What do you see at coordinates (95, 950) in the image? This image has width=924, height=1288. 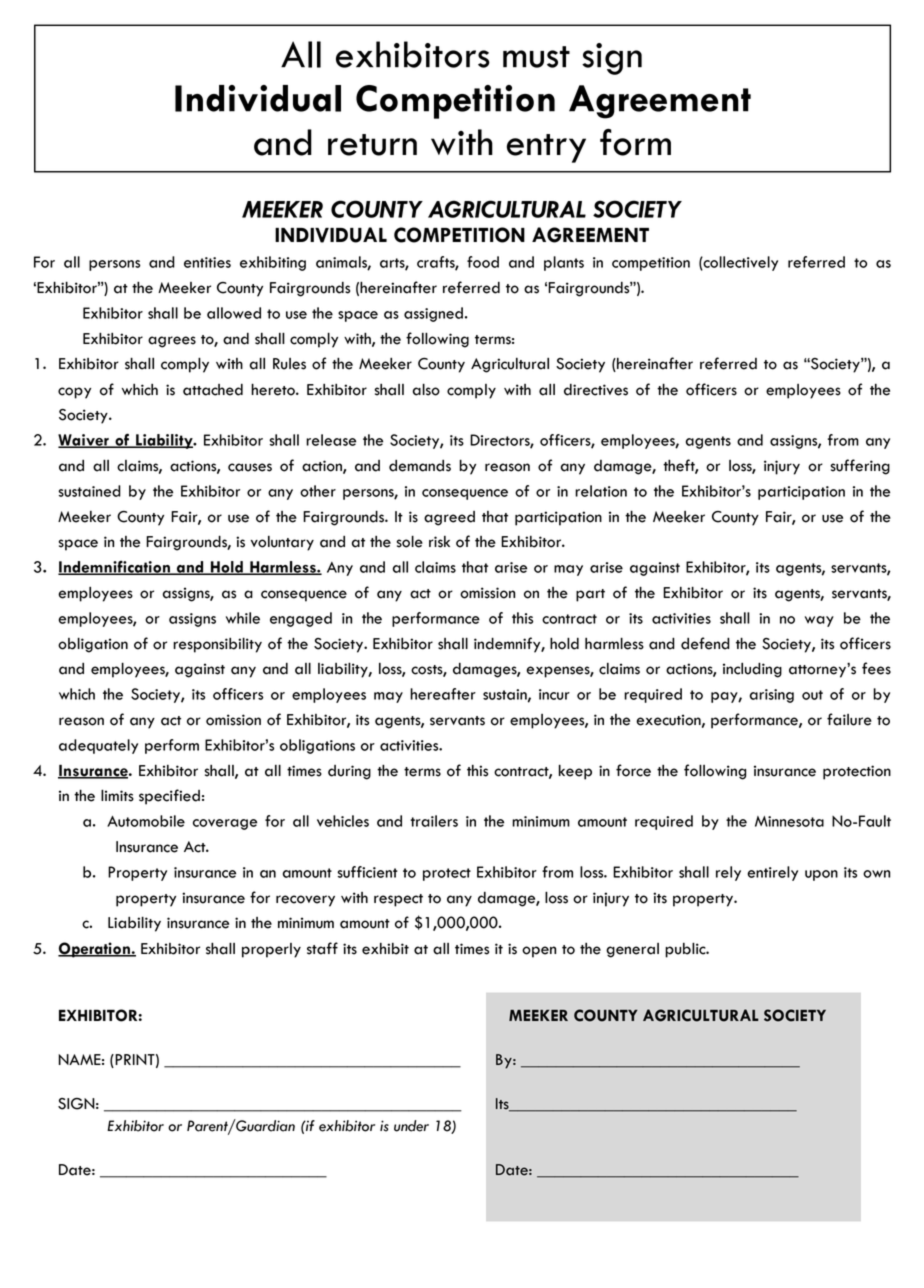 I see `Operation` at bounding box center [95, 950].
